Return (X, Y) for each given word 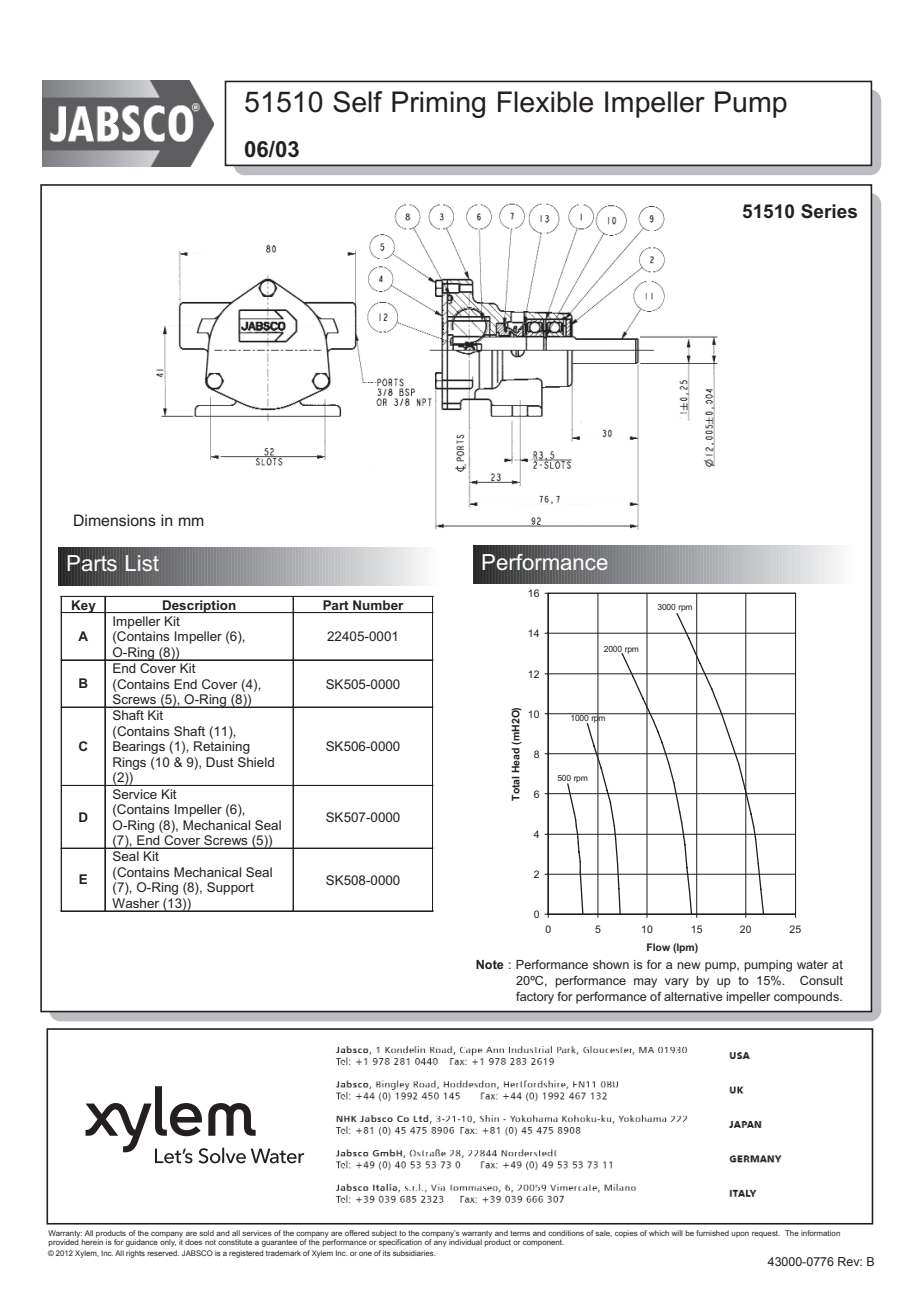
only (168, 1242)
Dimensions (115, 520)
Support (230, 888)
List (142, 563)
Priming (438, 104)
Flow (658, 947)
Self (357, 102)
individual (465, 1241)
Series (829, 211)
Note (490, 964)
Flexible (545, 102)
